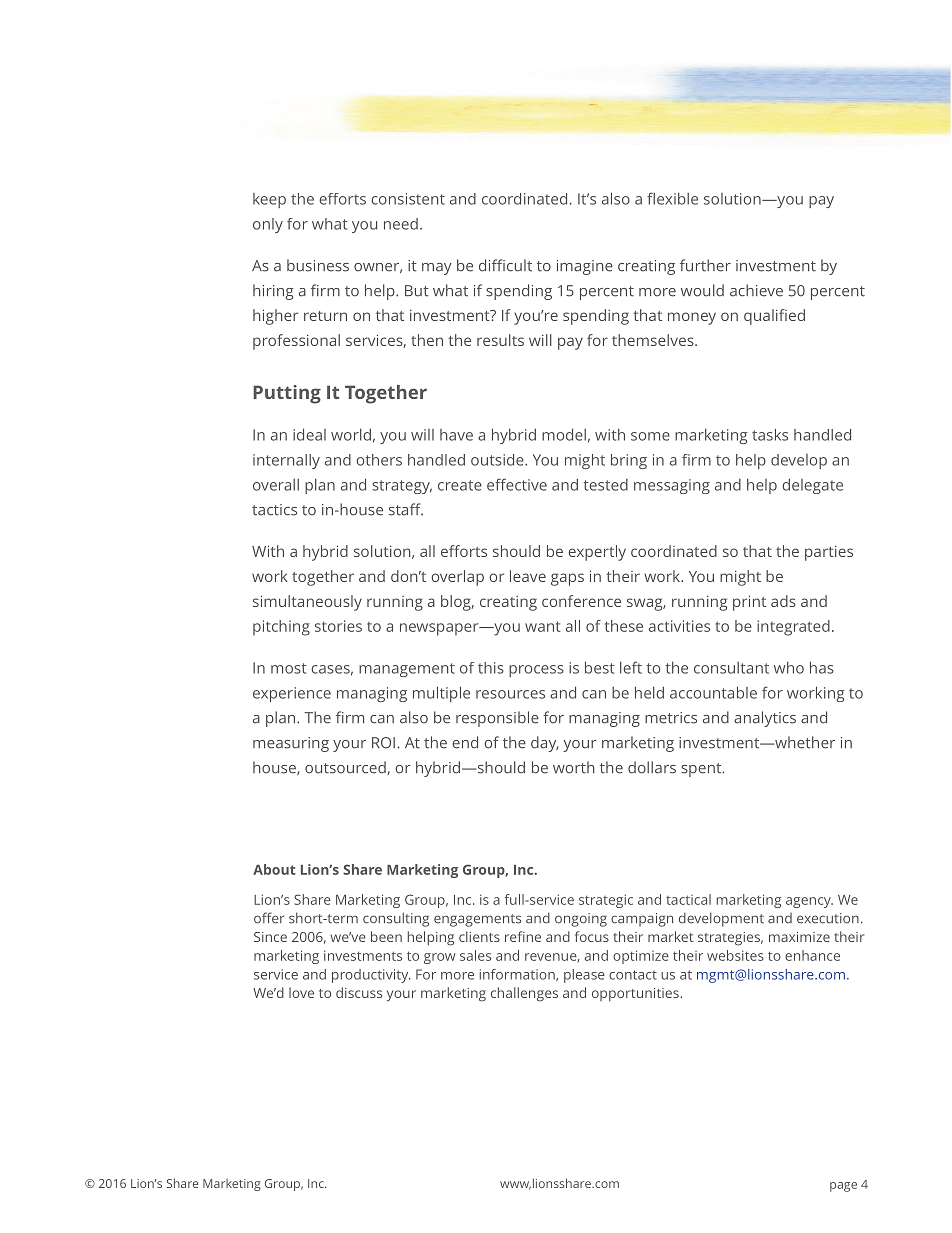 This page has width=952, height=1233. What do you see at coordinates (756, 290) in the page?
I see `achieve` at bounding box center [756, 290].
